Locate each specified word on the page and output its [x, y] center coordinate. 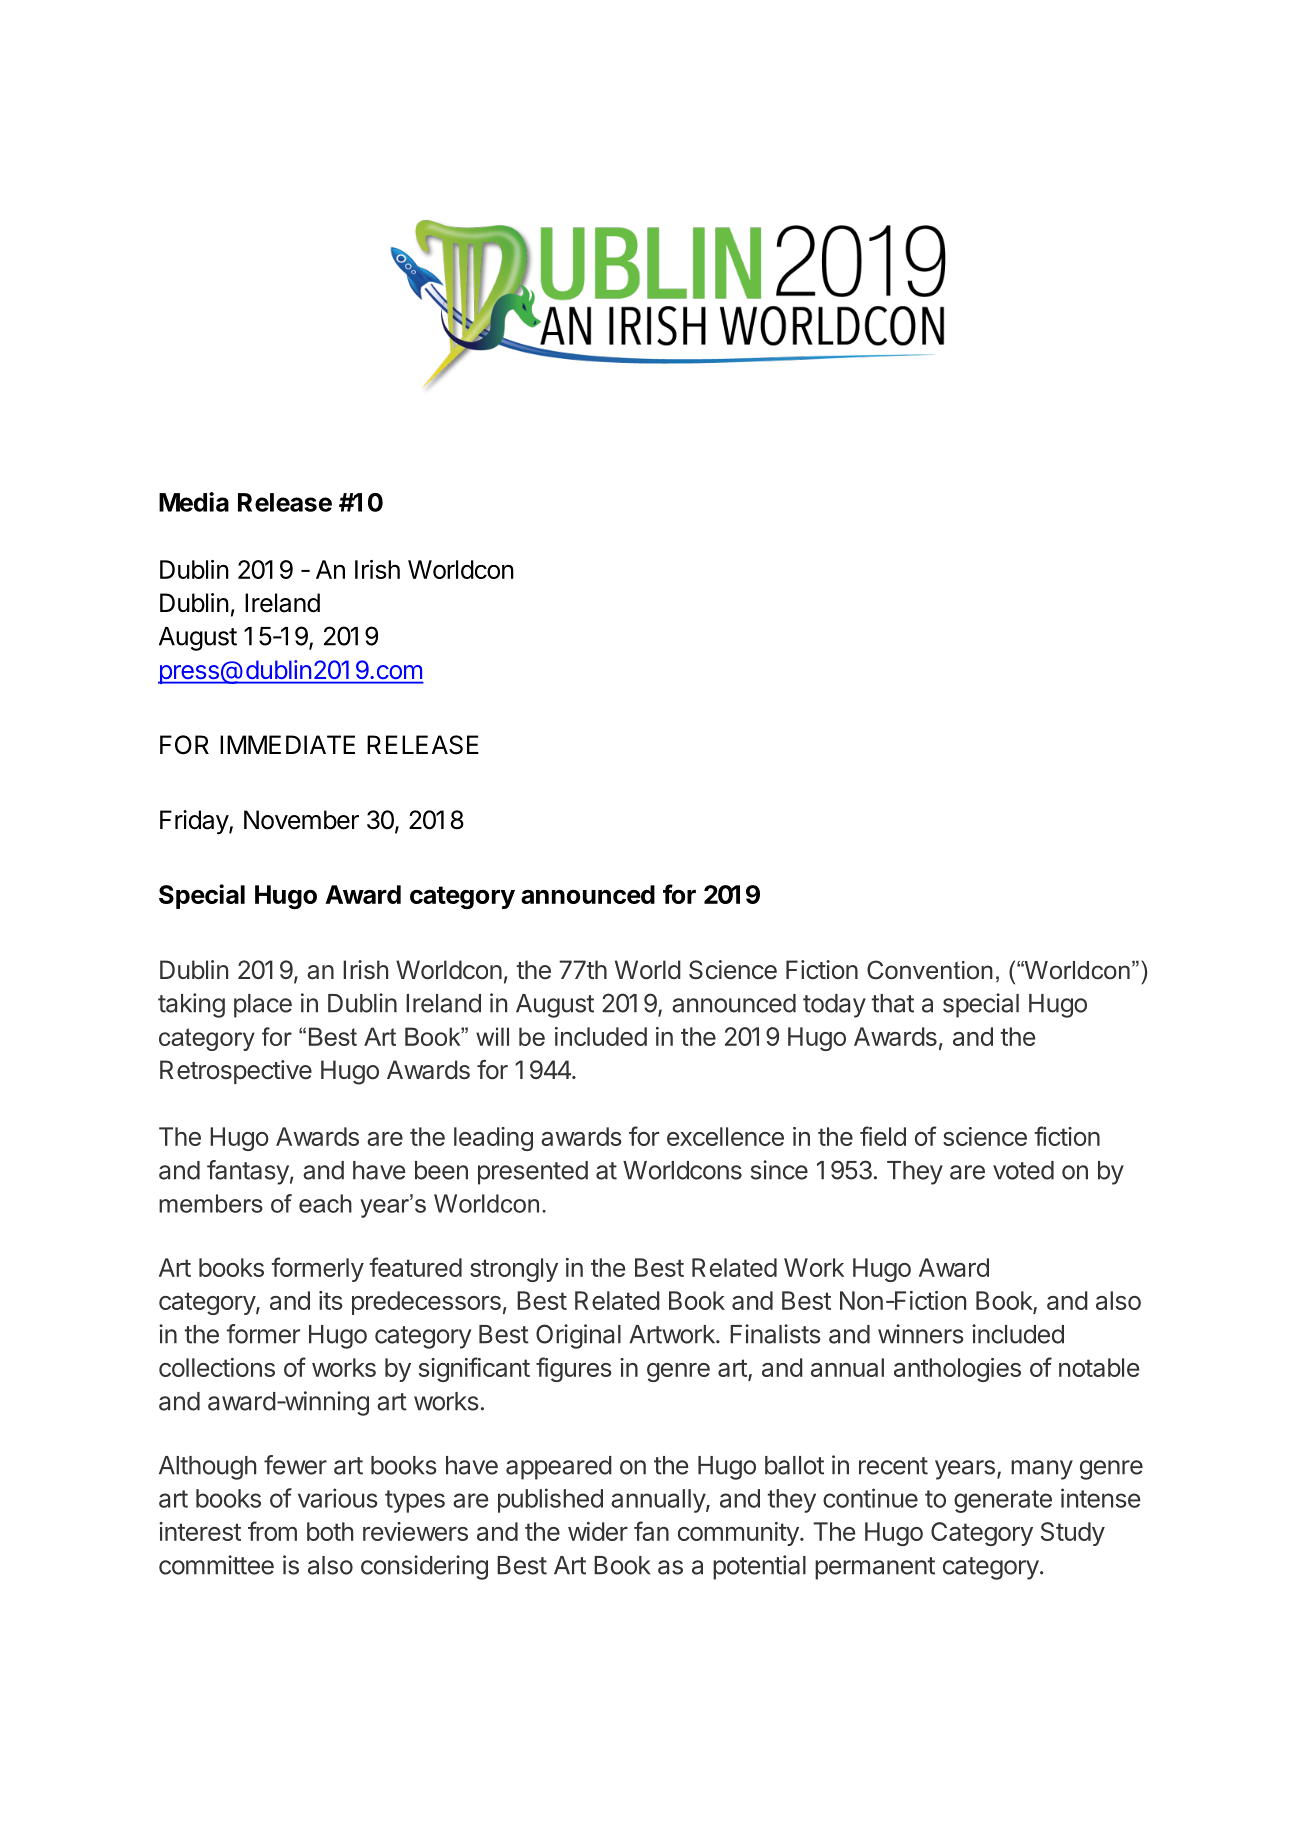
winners [921, 1334]
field [883, 1136]
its [331, 1300]
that [892, 1003]
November [301, 820]
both [330, 1531]
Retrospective [236, 1072]
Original [578, 1336]
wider [598, 1531]
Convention [930, 970]
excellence [725, 1136]
